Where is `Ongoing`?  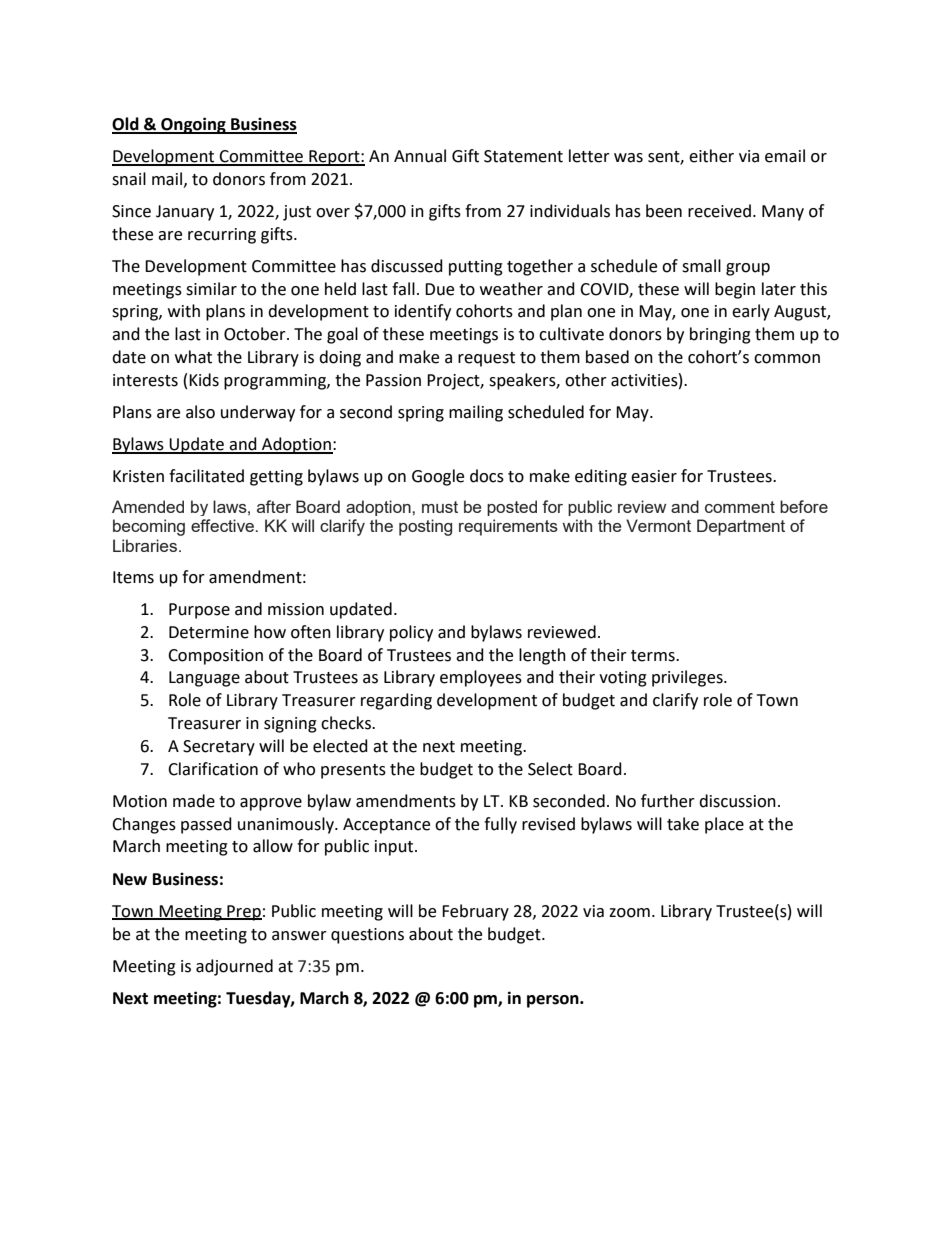 Ongoing is located at coordinates (193, 125).
